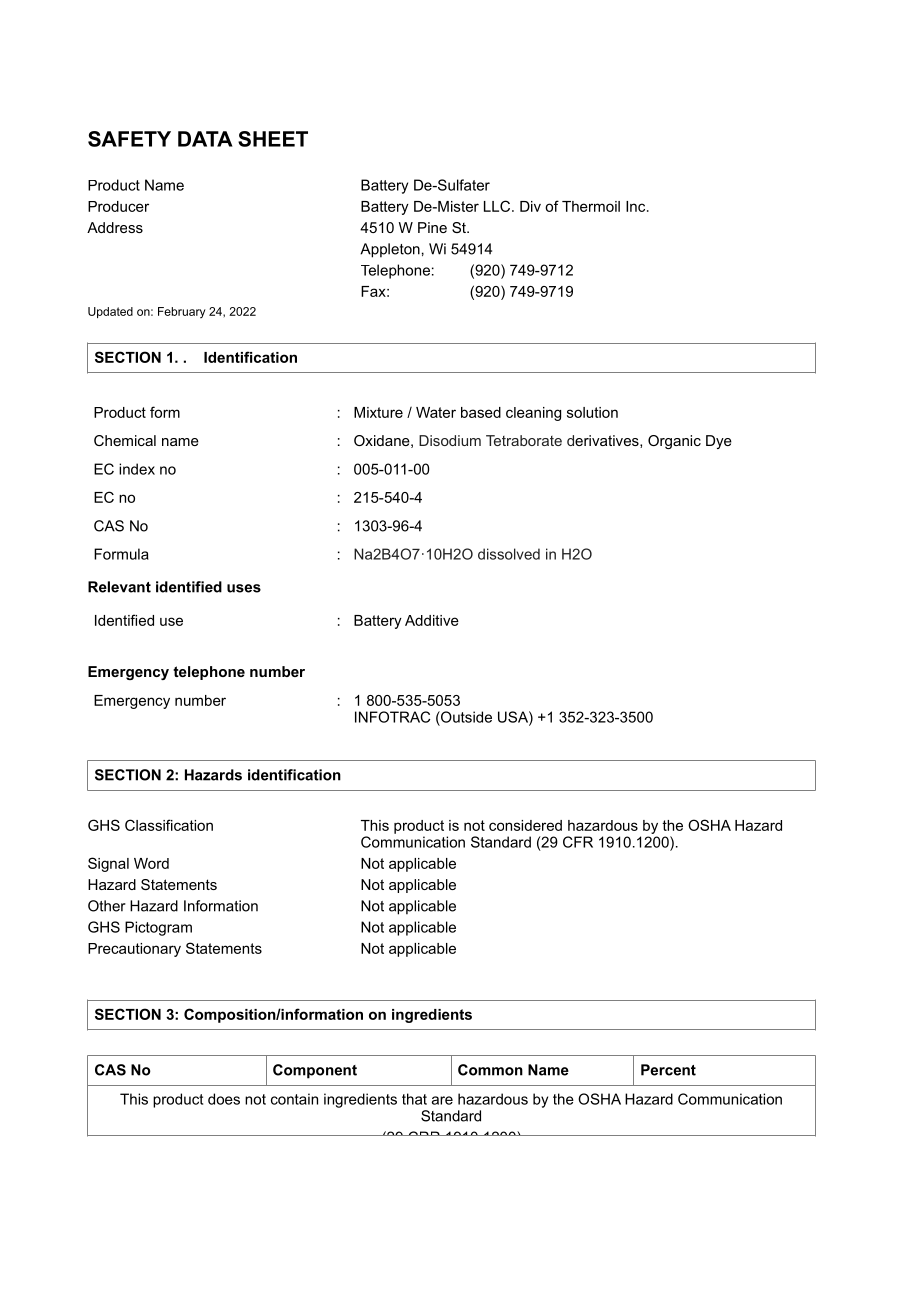  What do you see at coordinates (119, 587) in the screenshot?
I see `Relevant` at bounding box center [119, 587].
